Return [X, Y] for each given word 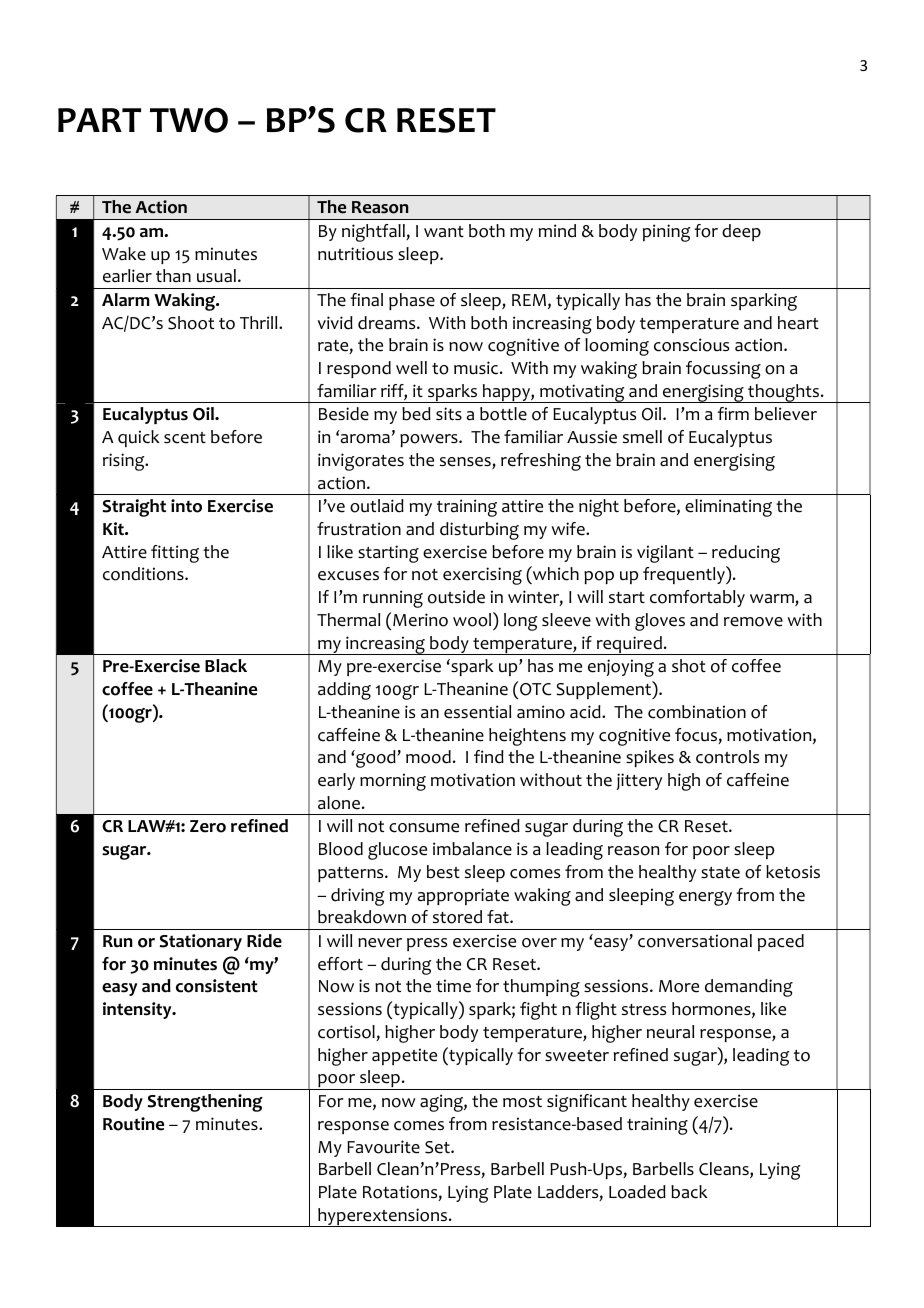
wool [473, 619]
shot [689, 666]
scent [185, 438]
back [689, 1192]
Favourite [383, 1147]
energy [705, 898]
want [444, 232]
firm [733, 413]
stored [457, 917]
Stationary [201, 942]
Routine [133, 1124]
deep [741, 232]
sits [449, 413]
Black [226, 666]
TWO [189, 120]
